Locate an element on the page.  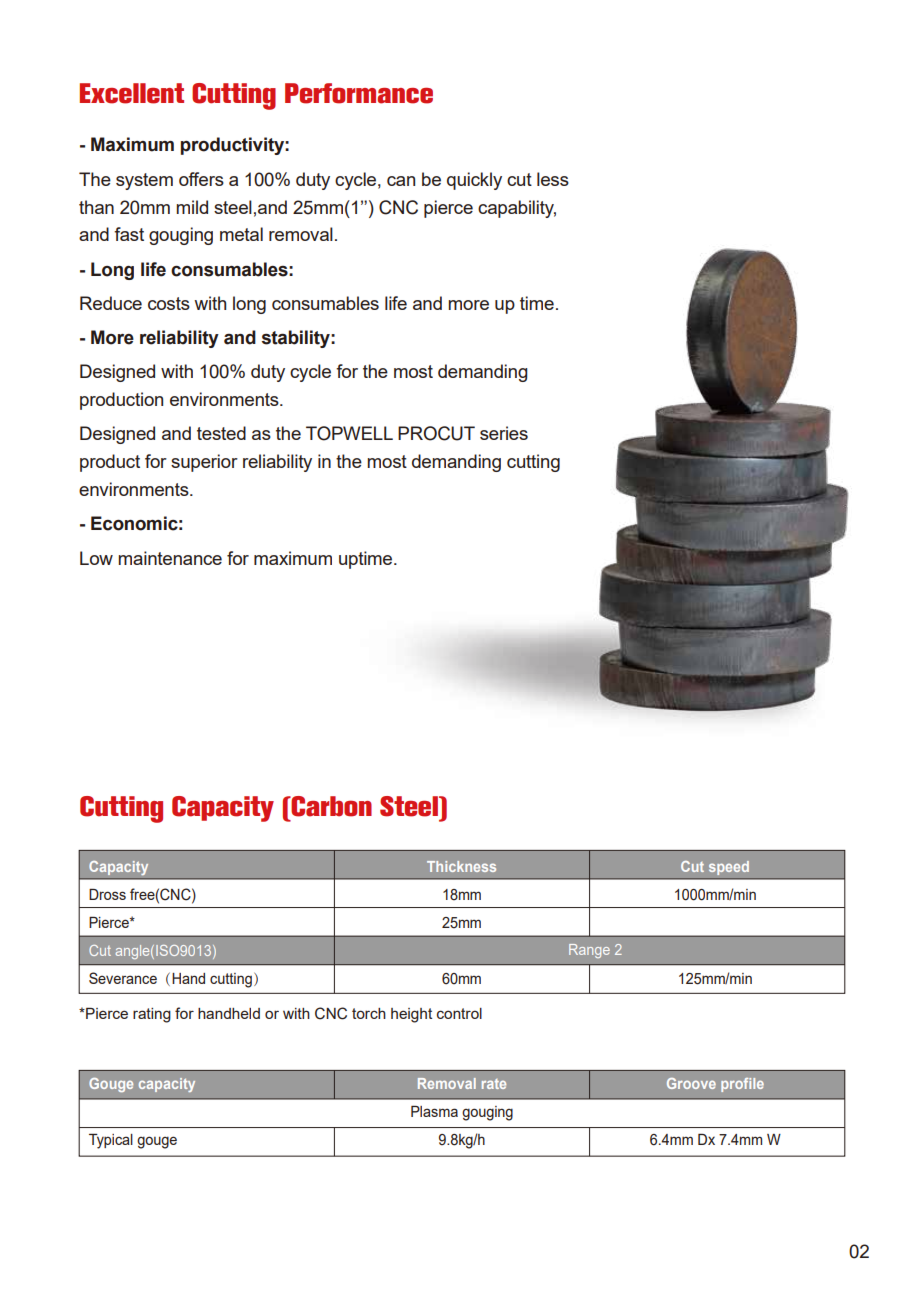
maintenance is located at coordinates (170, 558).
